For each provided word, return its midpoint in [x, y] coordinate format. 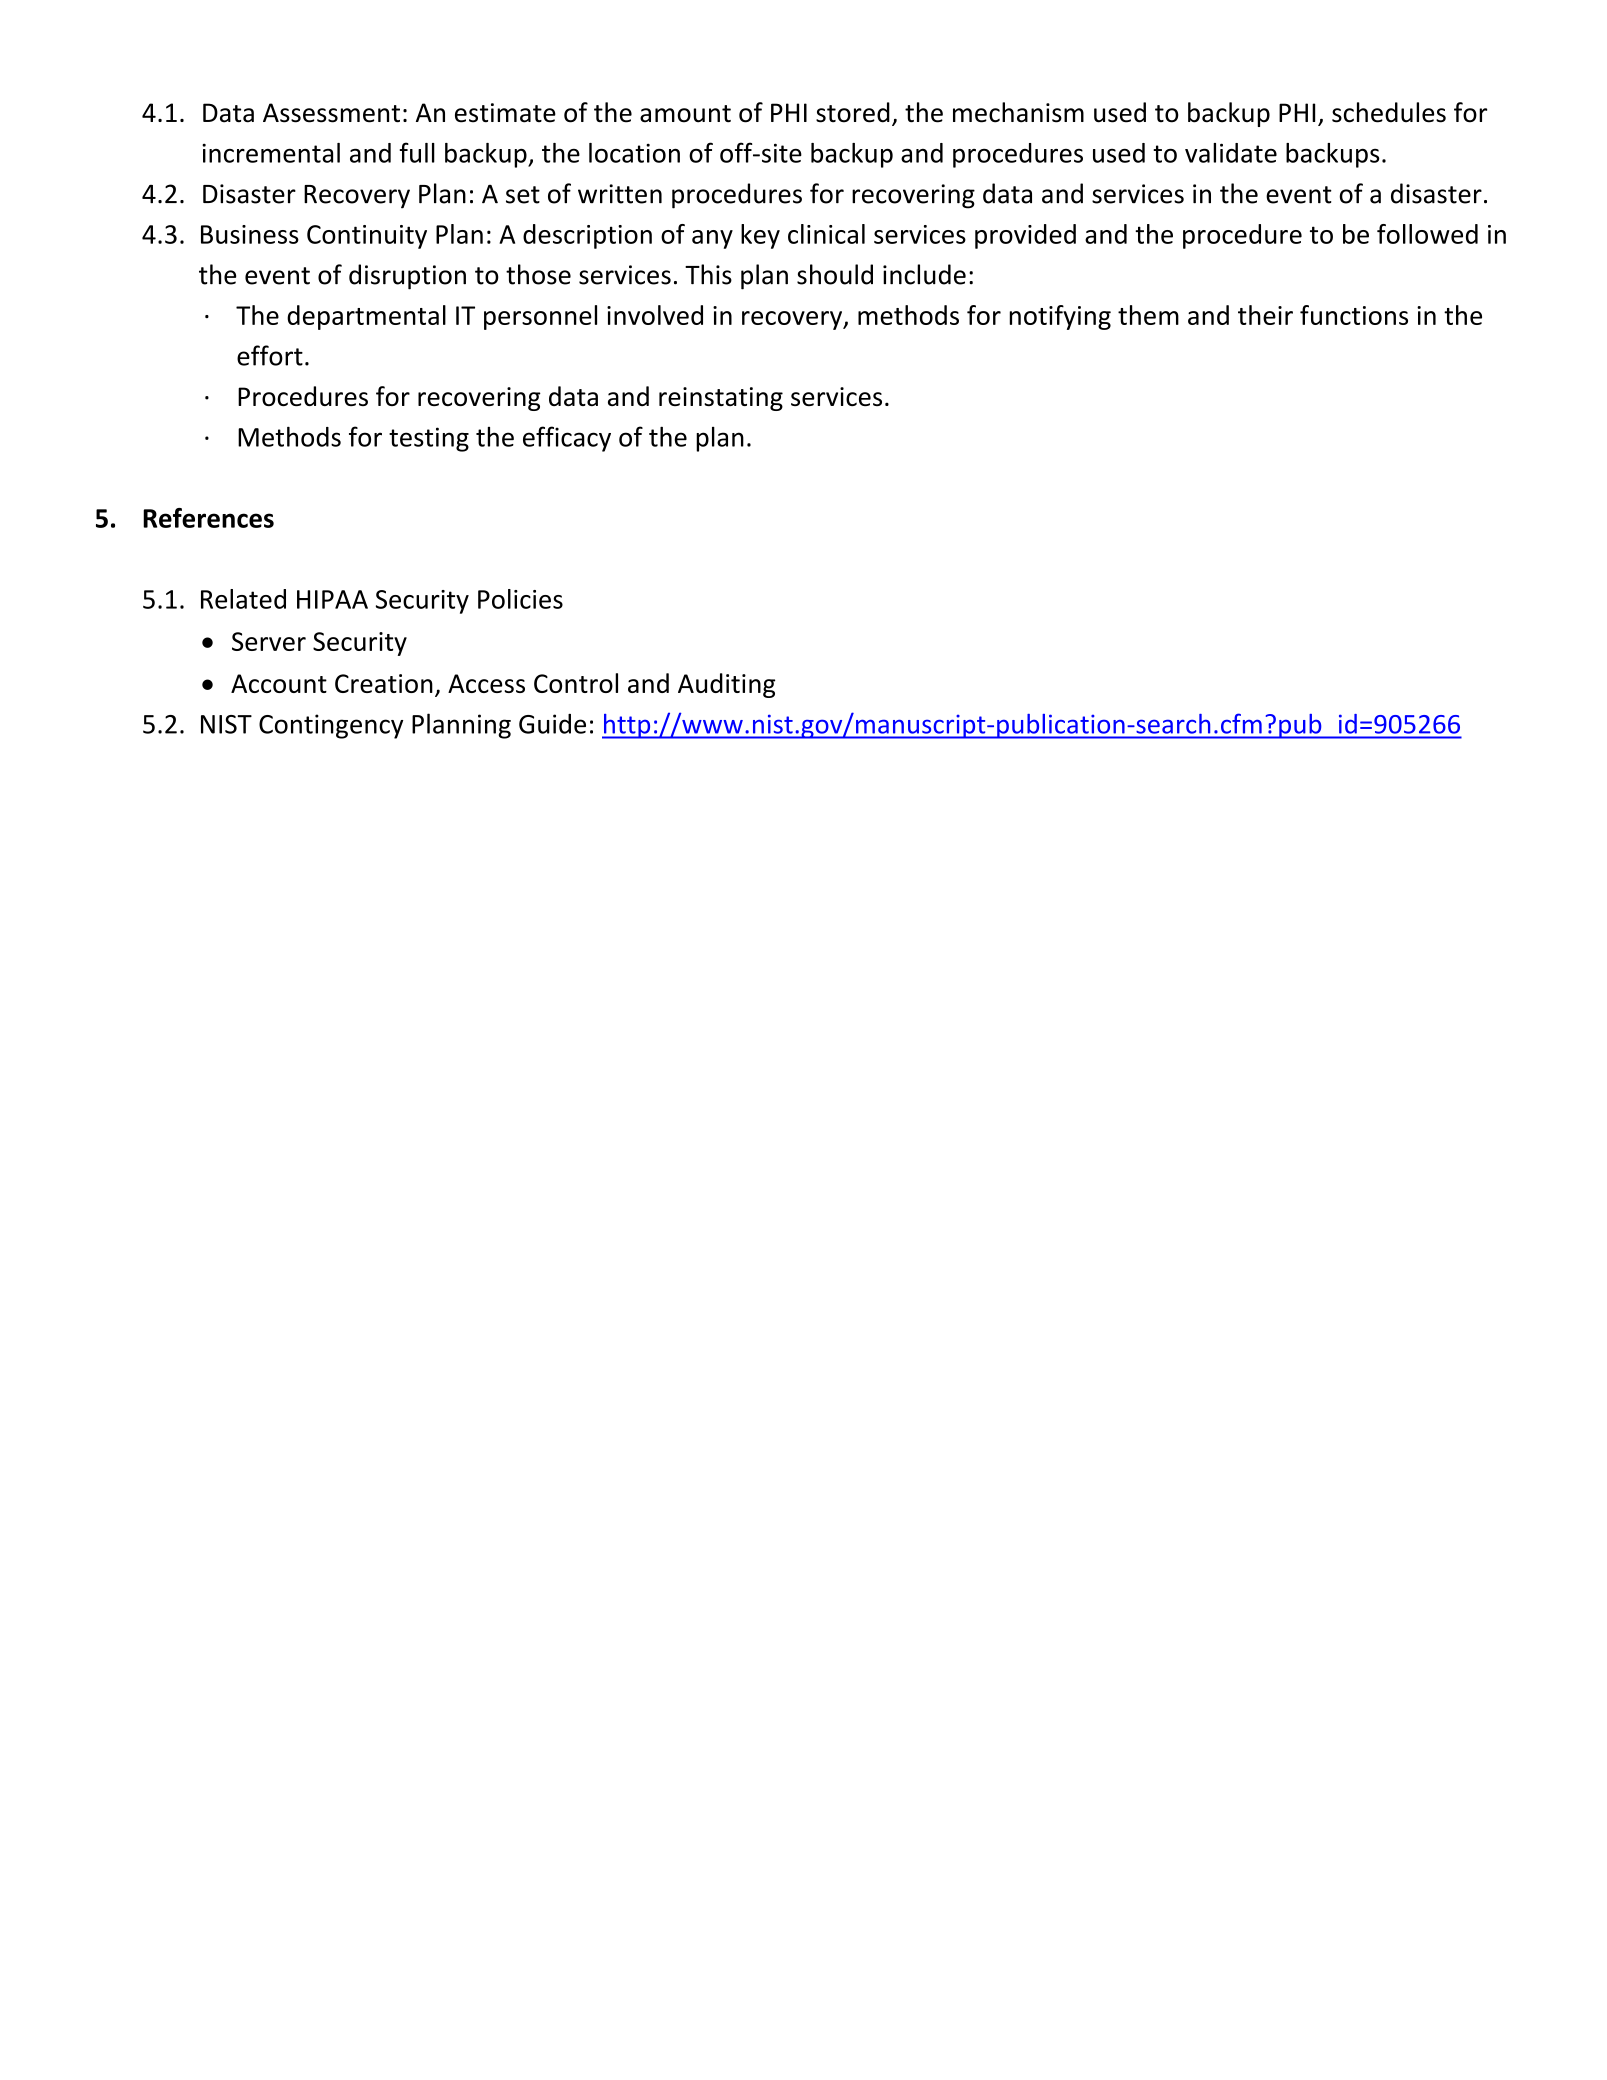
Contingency [331, 726]
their [1265, 315]
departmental [366, 317]
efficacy [567, 439]
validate [1231, 153]
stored [853, 112]
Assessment [331, 113]
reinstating [721, 399]
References [208, 518]
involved [655, 315]
